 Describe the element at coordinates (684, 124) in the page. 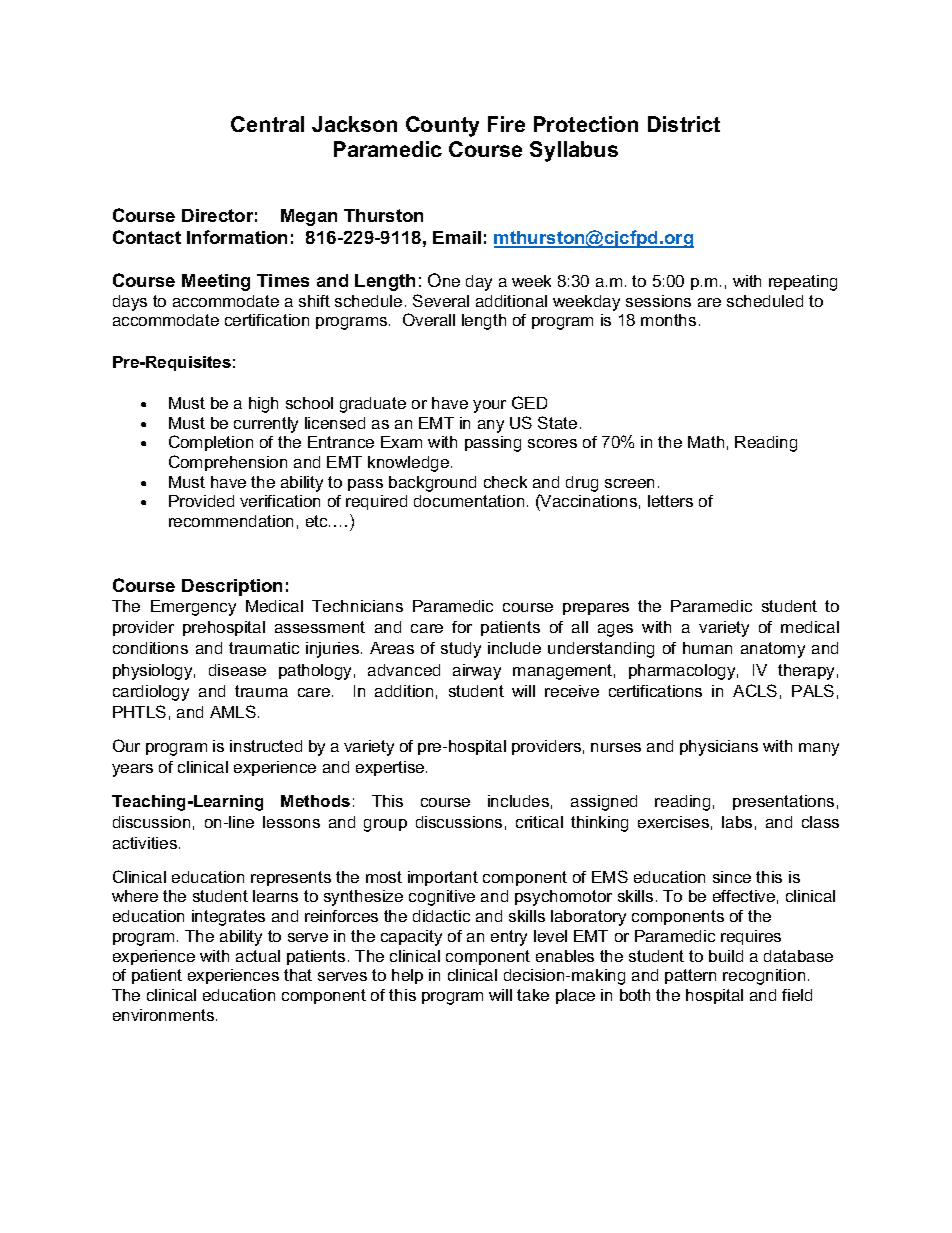

I see `District` at that location.
